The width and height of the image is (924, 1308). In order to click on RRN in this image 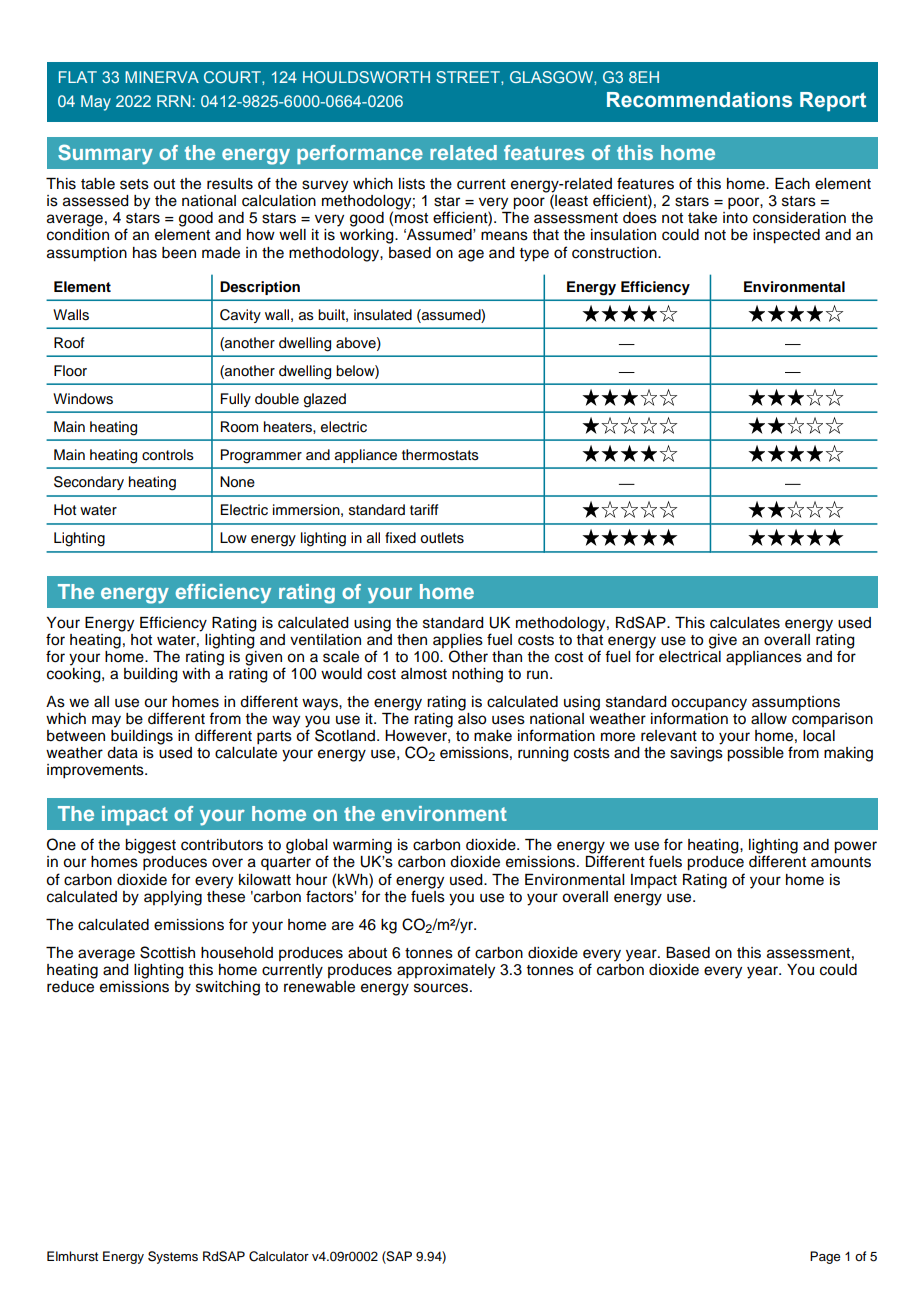, I will do `click(173, 101)`.
